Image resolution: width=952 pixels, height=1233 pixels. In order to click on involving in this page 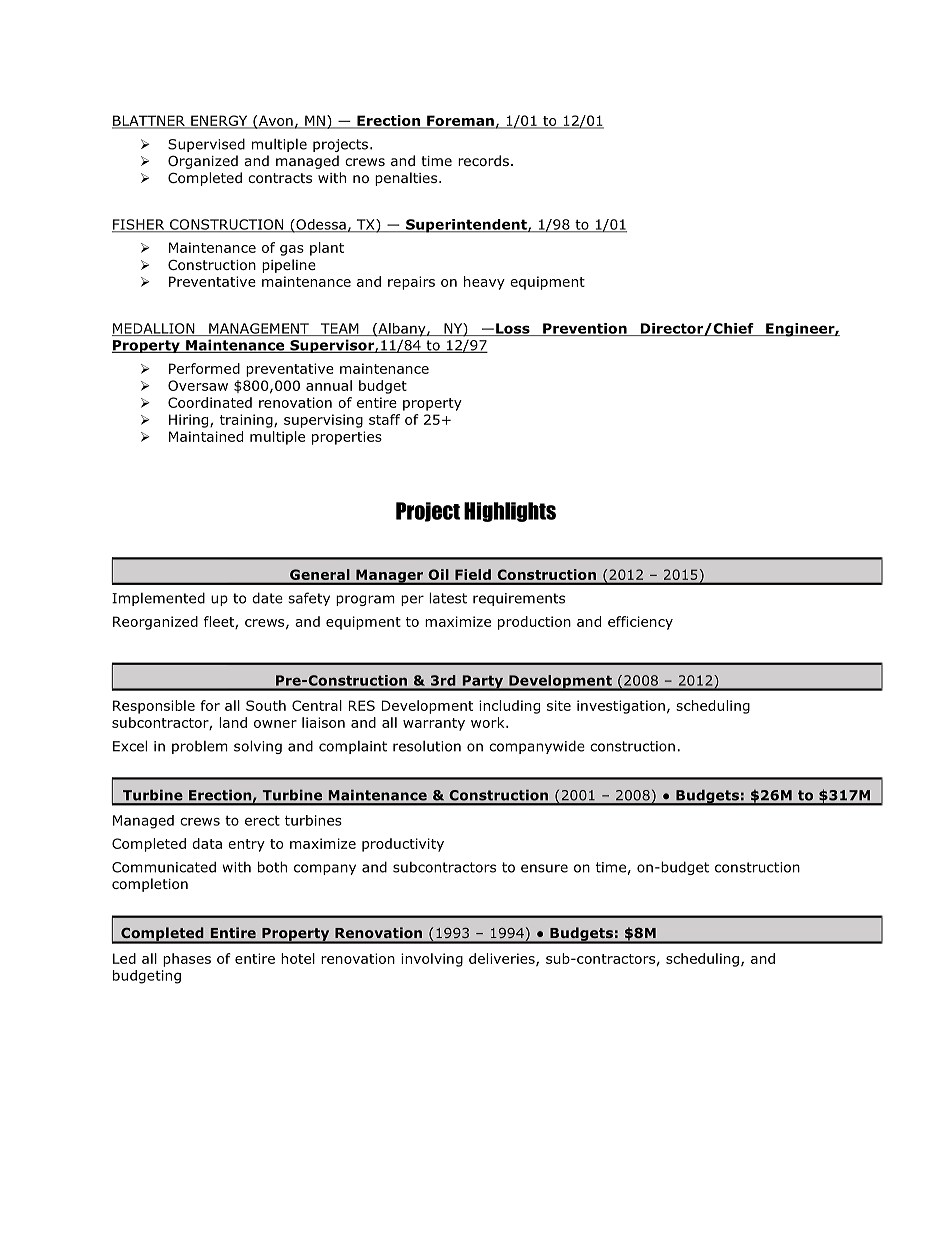, I will do `click(432, 960)`.
